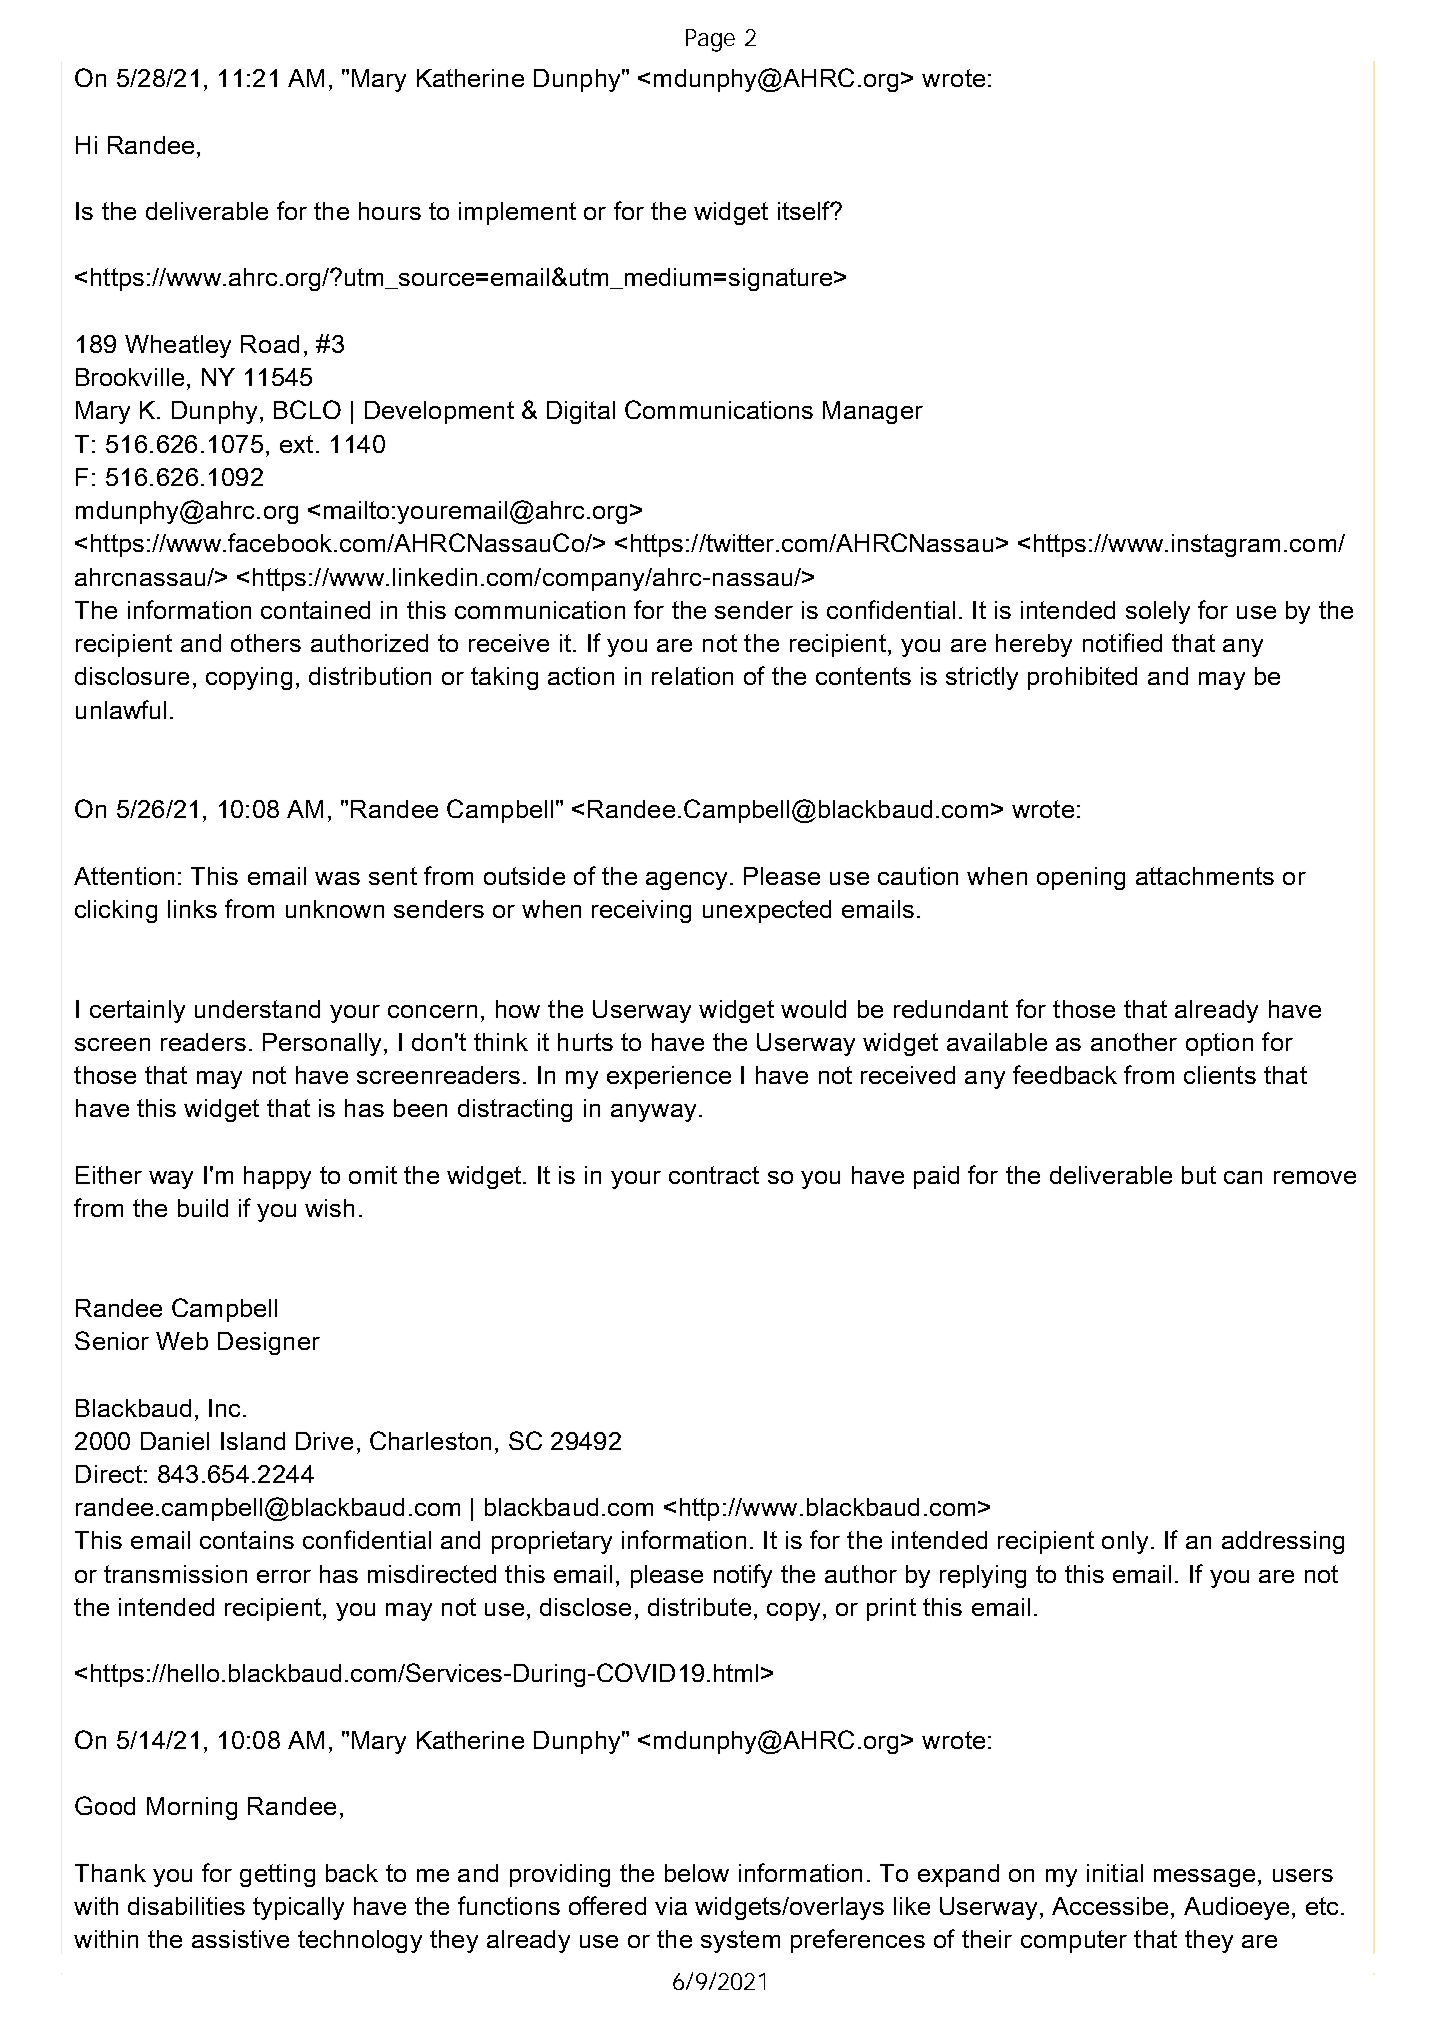 Image resolution: width=1441 pixels, height=2036 pixels. Describe the element at coordinates (1134, 1042) in the screenshot. I see `another` at that location.
